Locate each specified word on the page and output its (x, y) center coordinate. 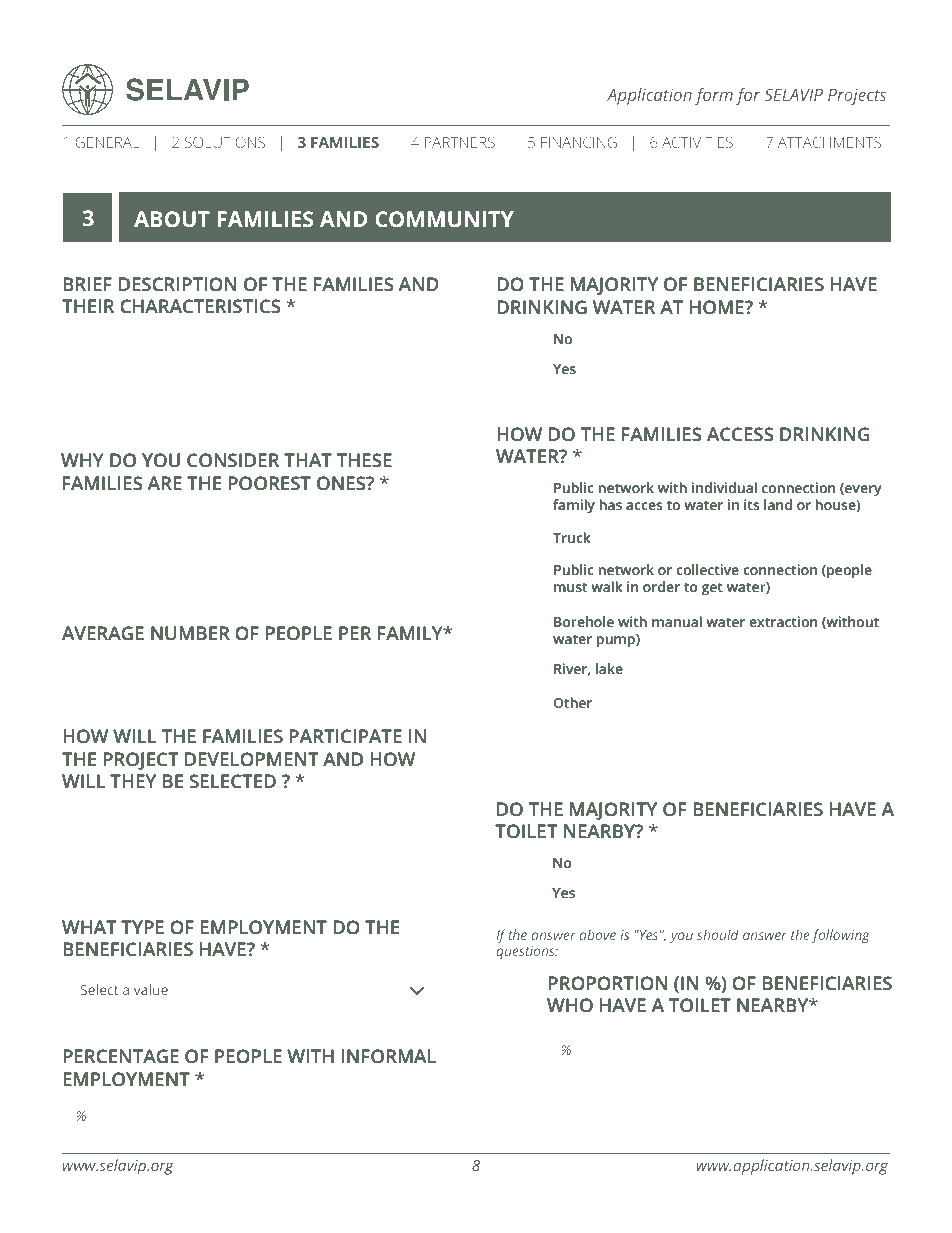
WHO (570, 1005)
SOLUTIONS (225, 142)
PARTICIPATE (345, 736)
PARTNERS (460, 142)
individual (724, 488)
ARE (164, 483)
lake (609, 669)
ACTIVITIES (697, 142)
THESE (364, 460)
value (151, 989)
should (718, 934)
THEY (133, 781)
